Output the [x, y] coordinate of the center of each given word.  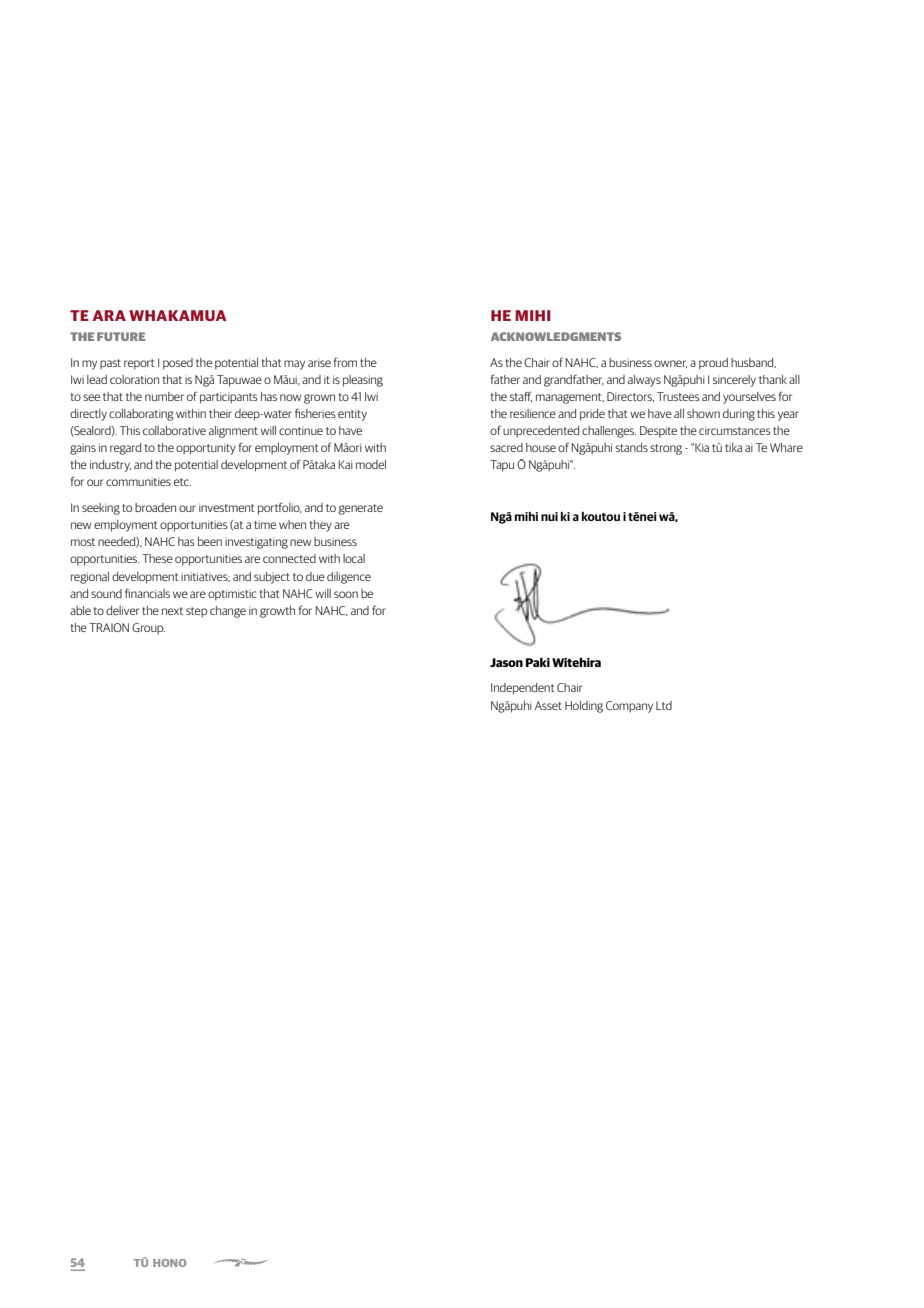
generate [360, 509]
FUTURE [121, 336]
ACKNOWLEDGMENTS [556, 336]
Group [148, 629]
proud [713, 364]
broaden [155, 507]
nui [549, 516]
